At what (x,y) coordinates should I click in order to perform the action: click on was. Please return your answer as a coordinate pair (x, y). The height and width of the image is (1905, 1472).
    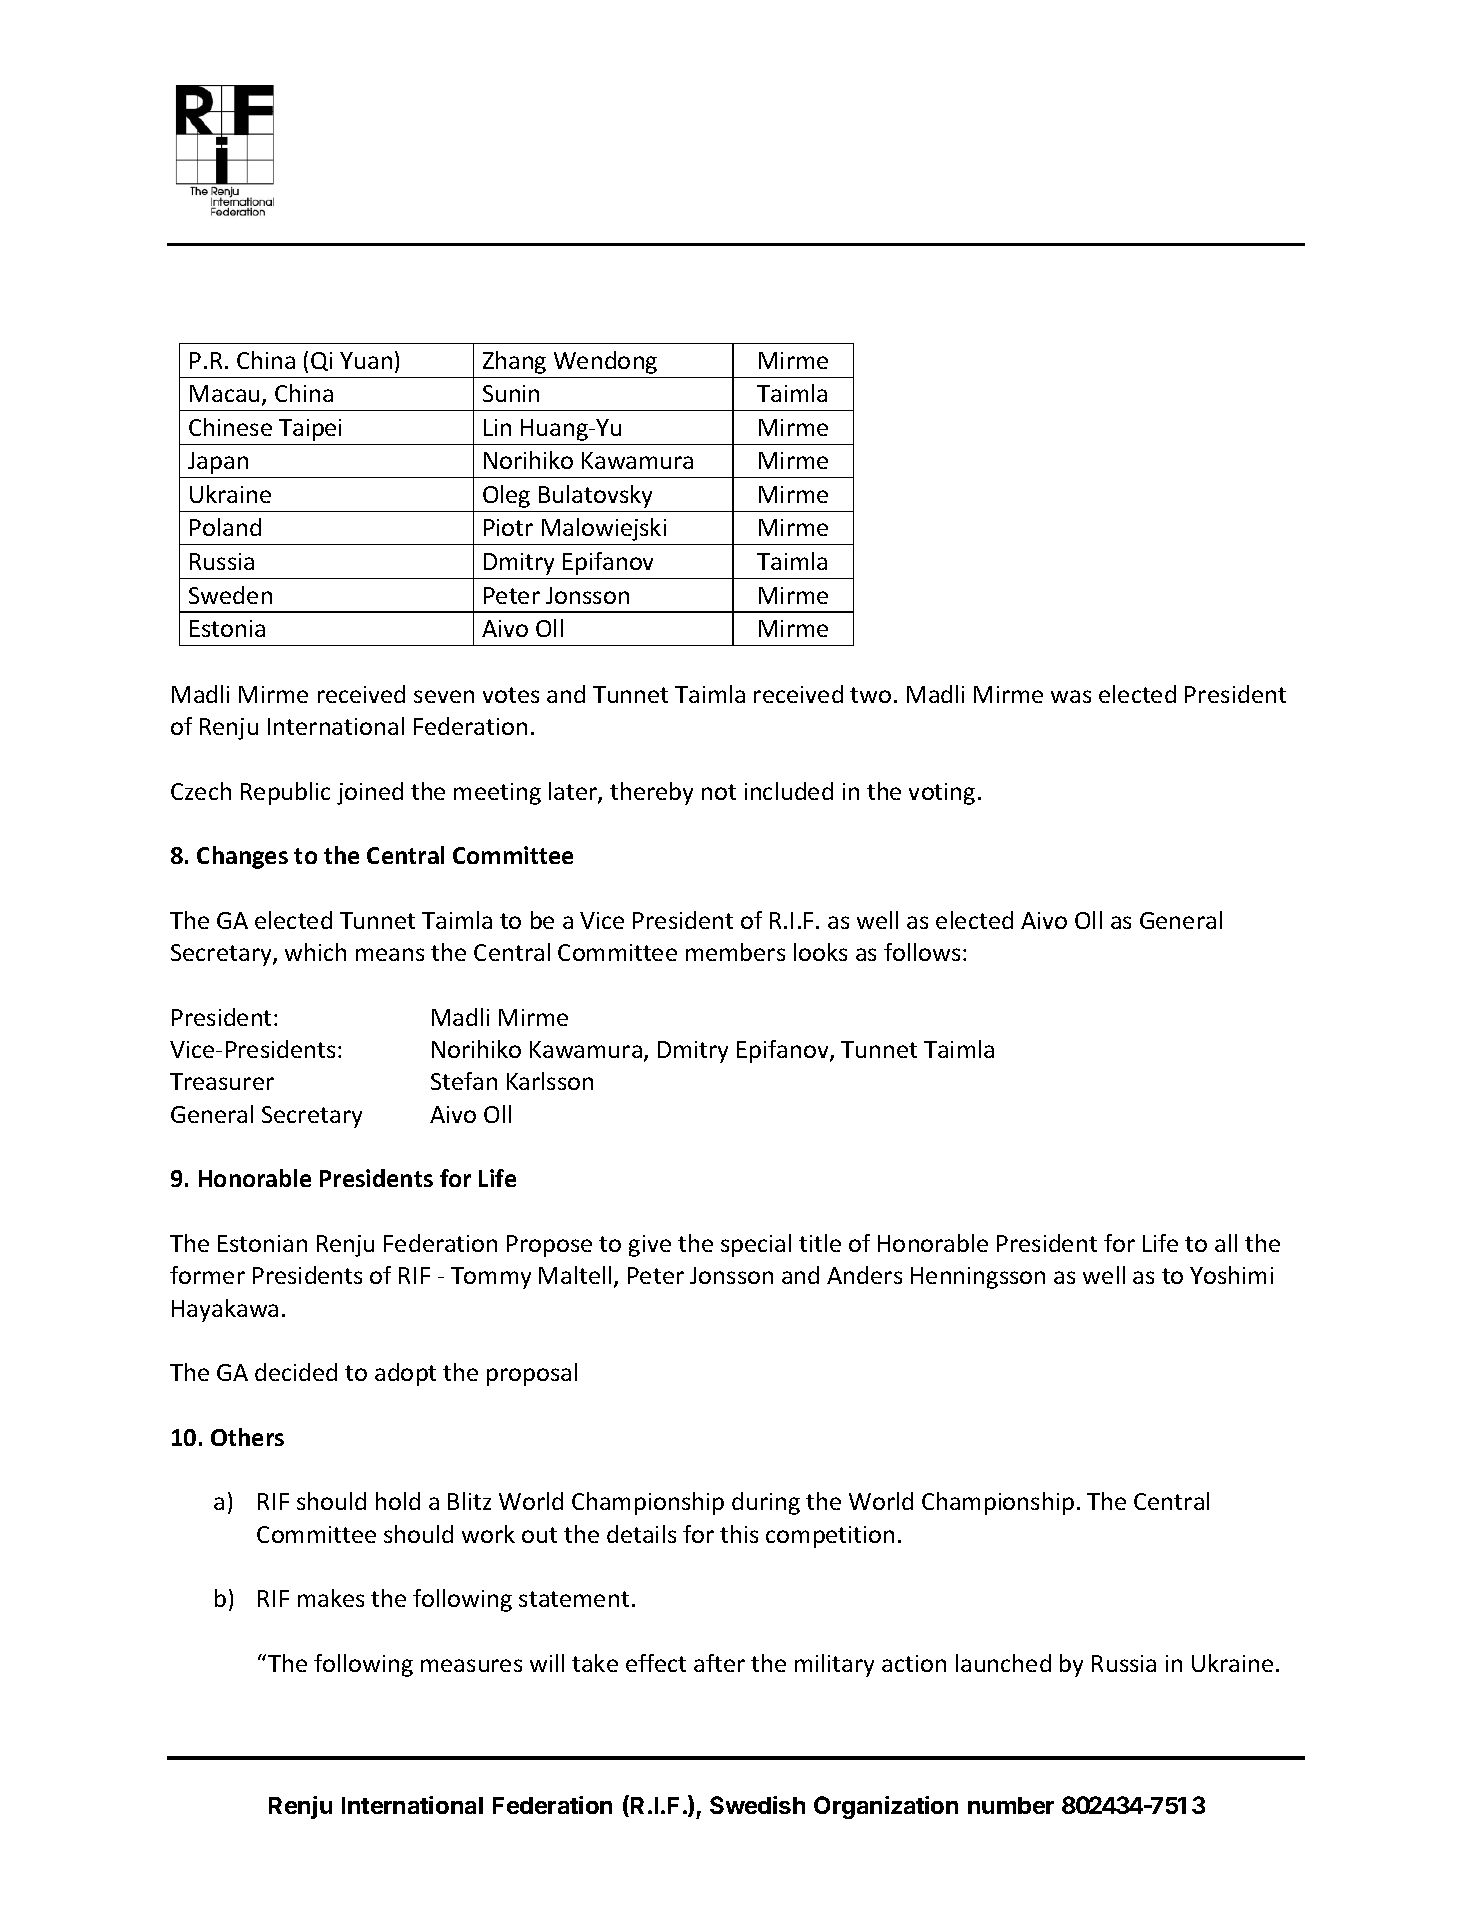
    Looking at the image, I should click on (1071, 696).
